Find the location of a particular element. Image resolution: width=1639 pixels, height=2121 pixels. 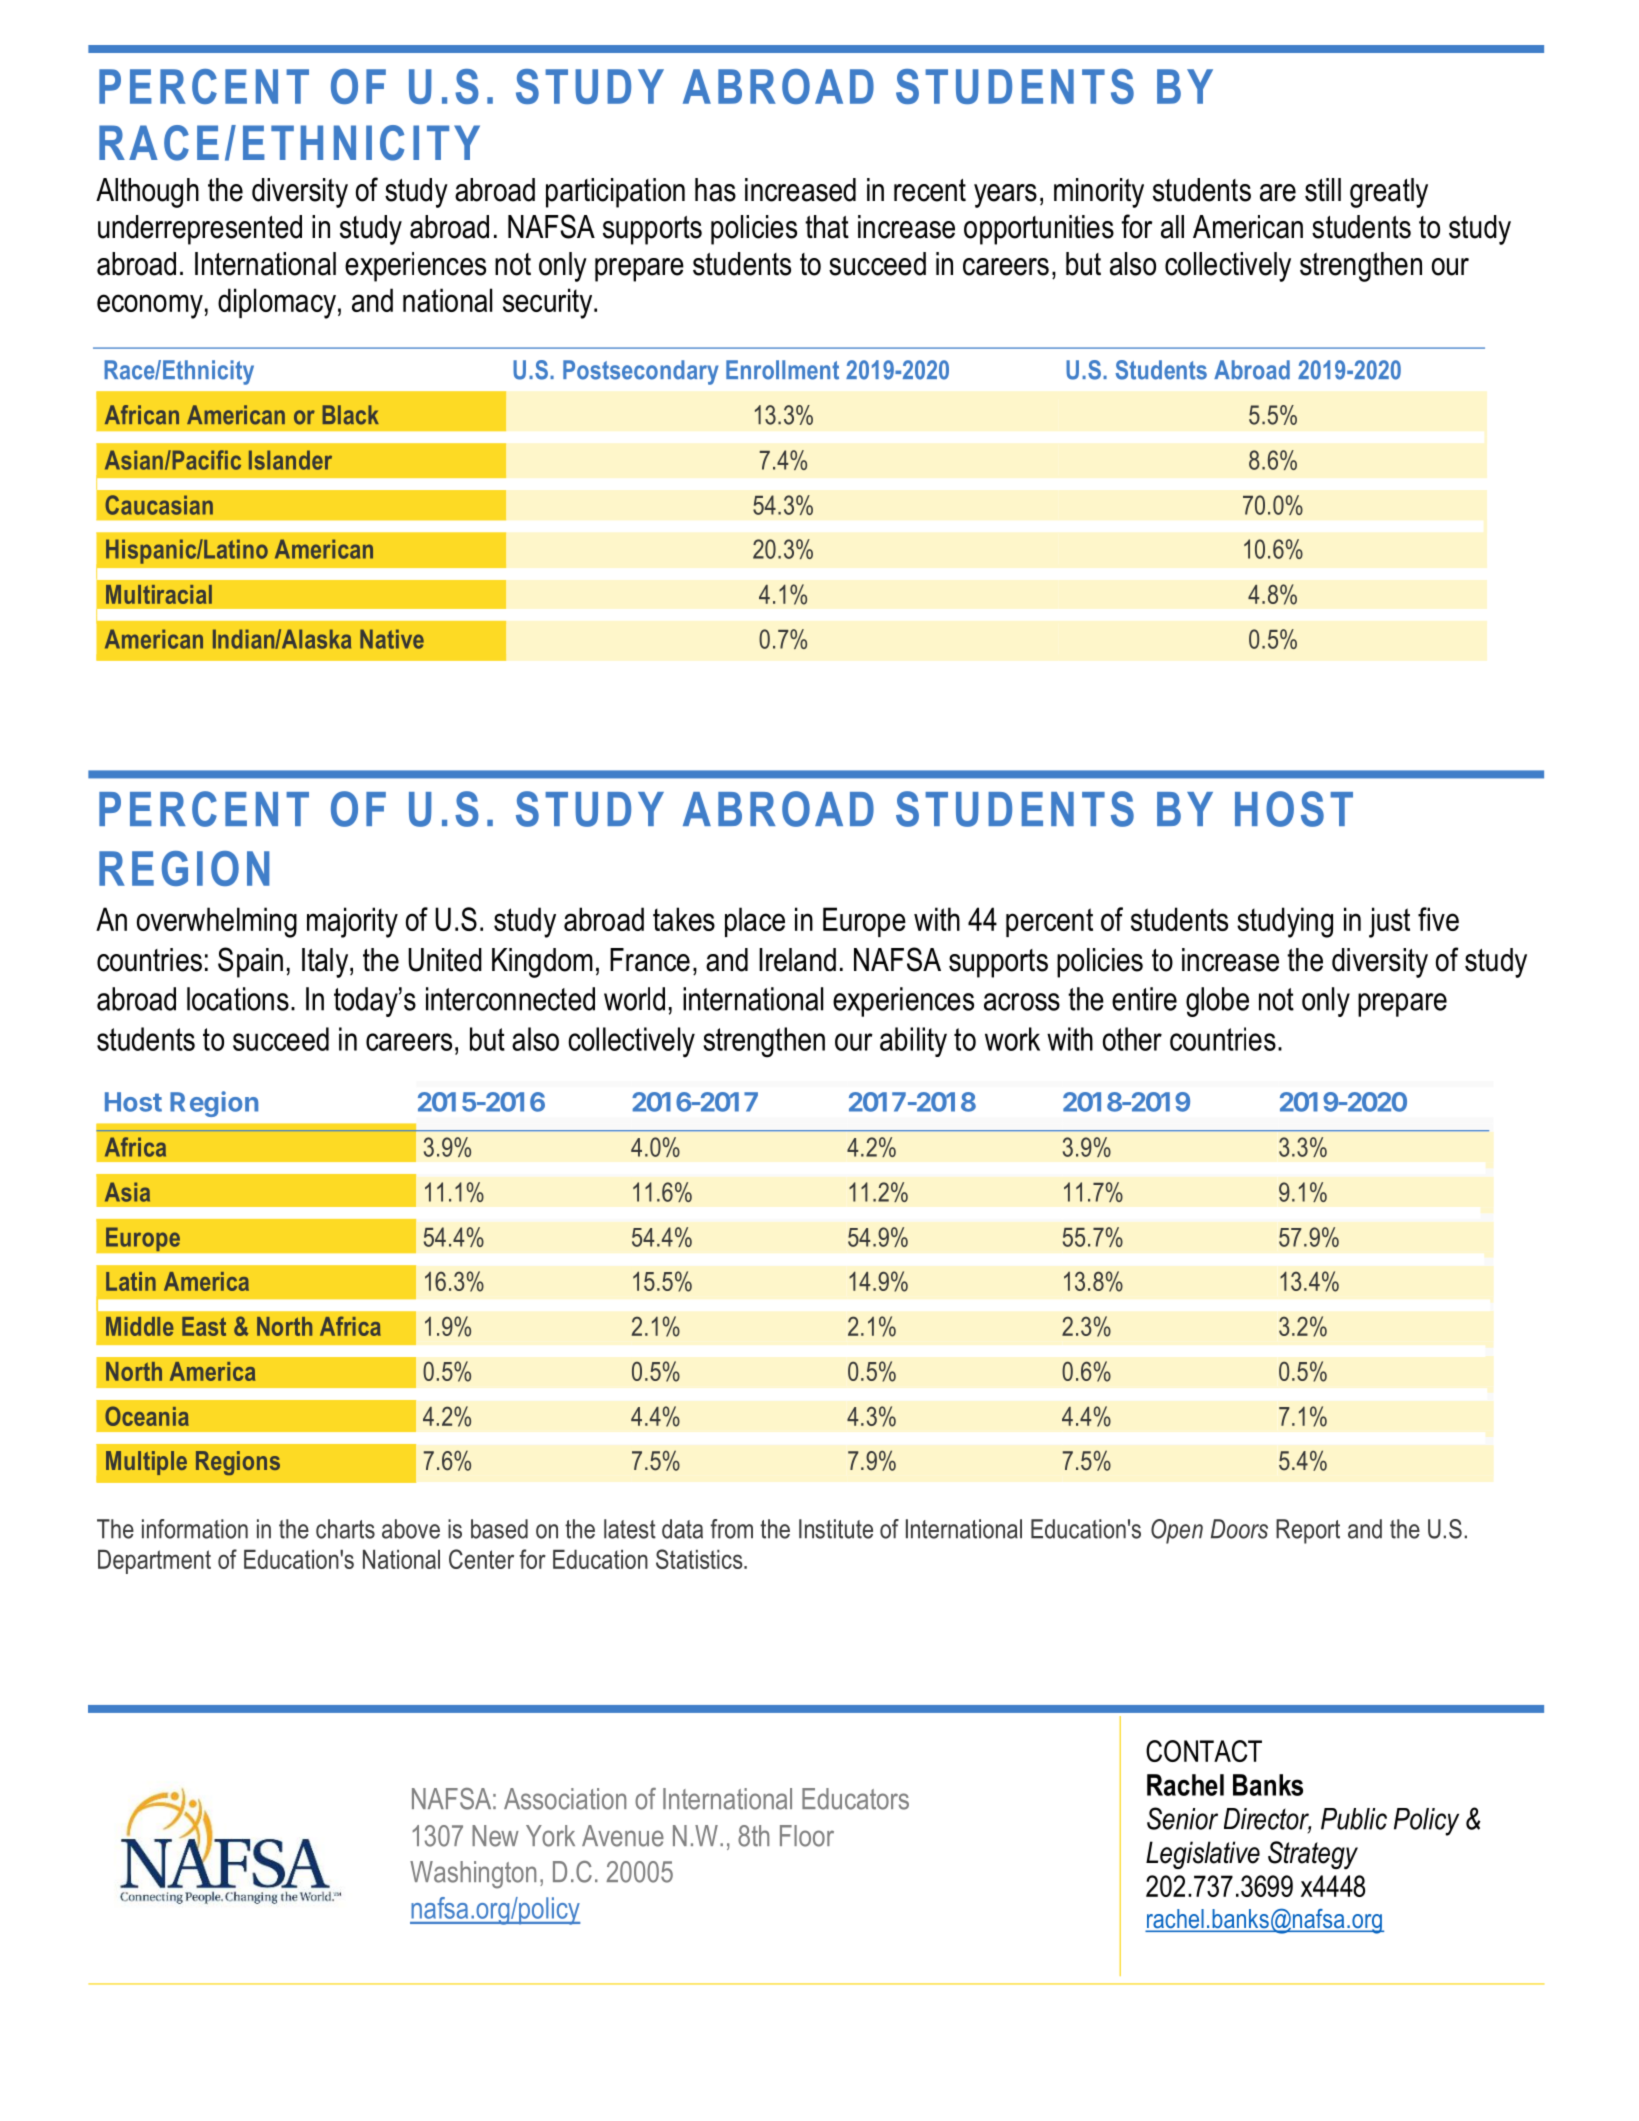

charts is located at coordinates (345, 1529).
